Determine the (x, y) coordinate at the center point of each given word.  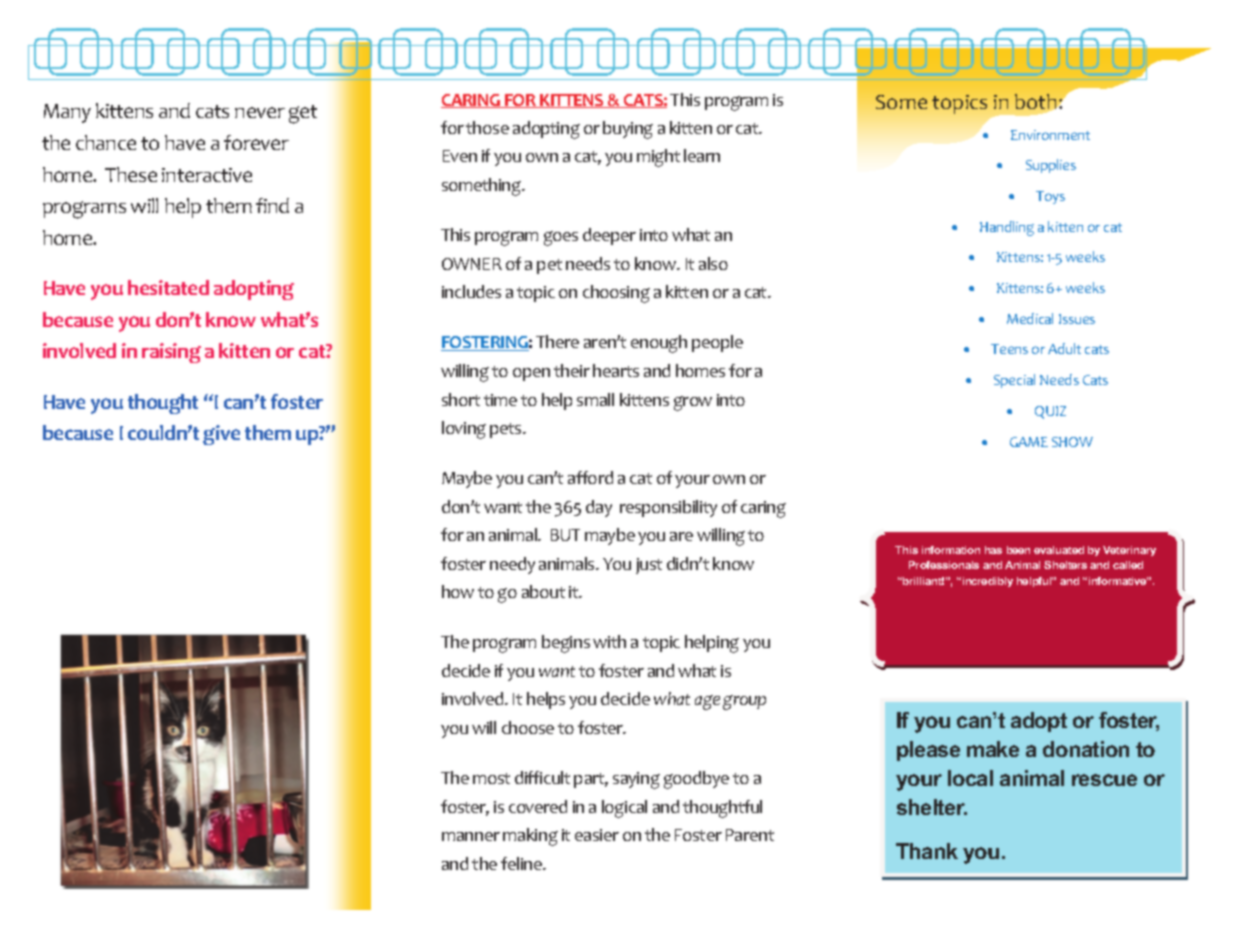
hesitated (168, 287)
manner (471, 836)
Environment (1050, 135)
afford (590, 477)
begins (566, 644)
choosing (616, 294)
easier (597, 835)
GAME (1029, 442)
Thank (927, 851)
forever (256, 142)
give (221, 435)
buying (628, 130)
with (609, 641)
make (993, 749)
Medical (1030, 318)
